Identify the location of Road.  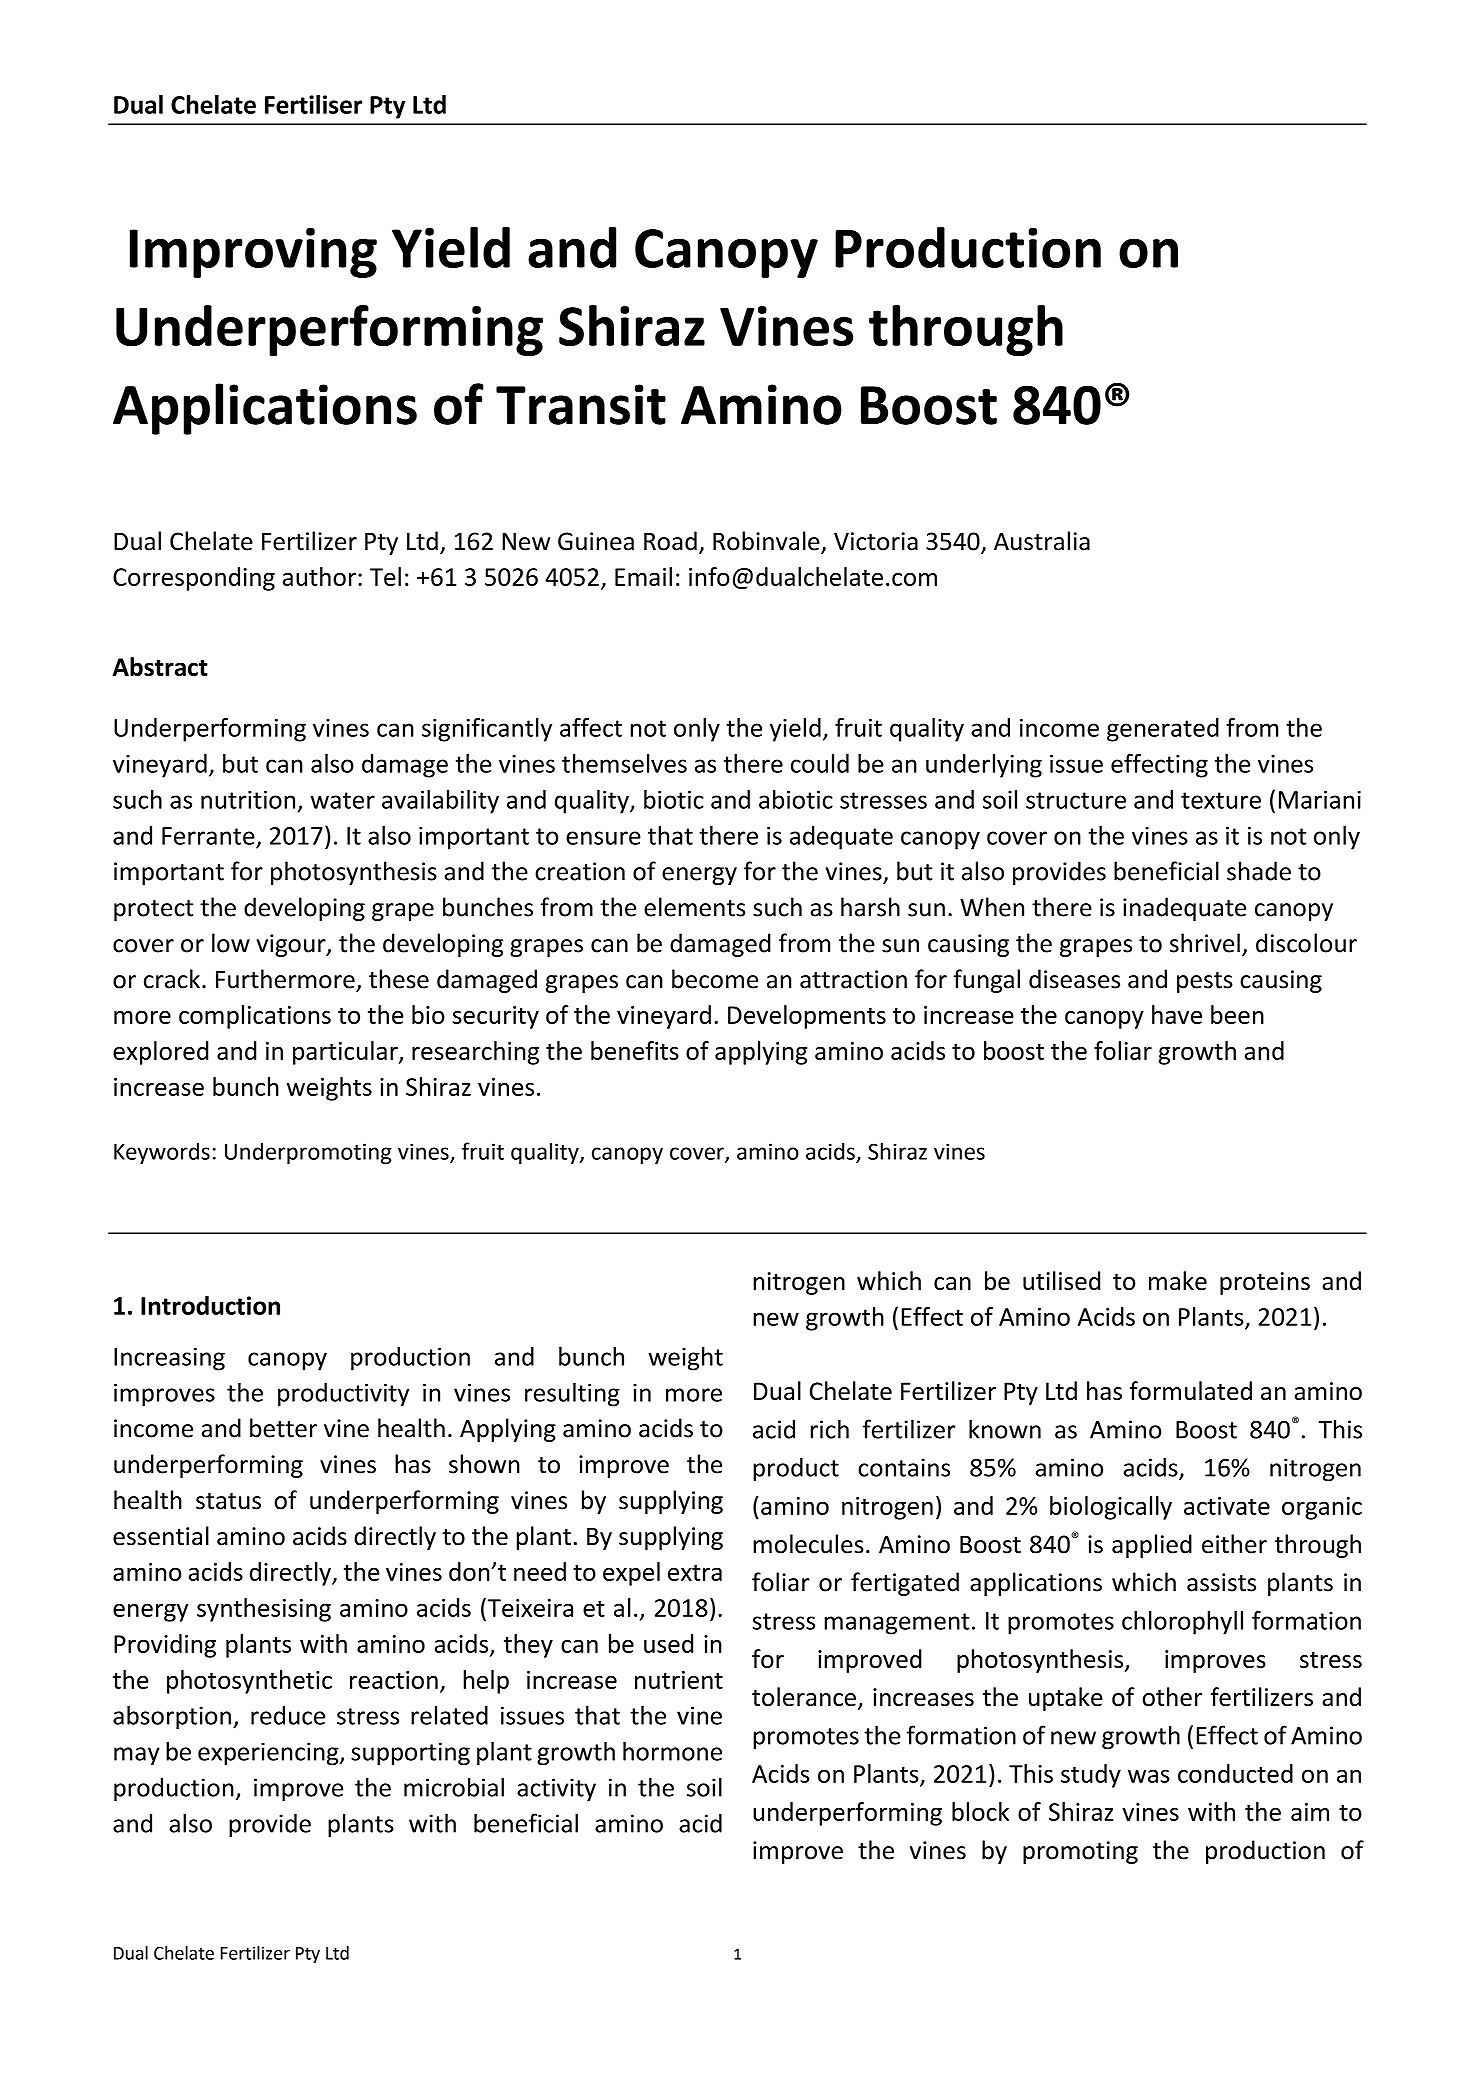
(670, 541).
